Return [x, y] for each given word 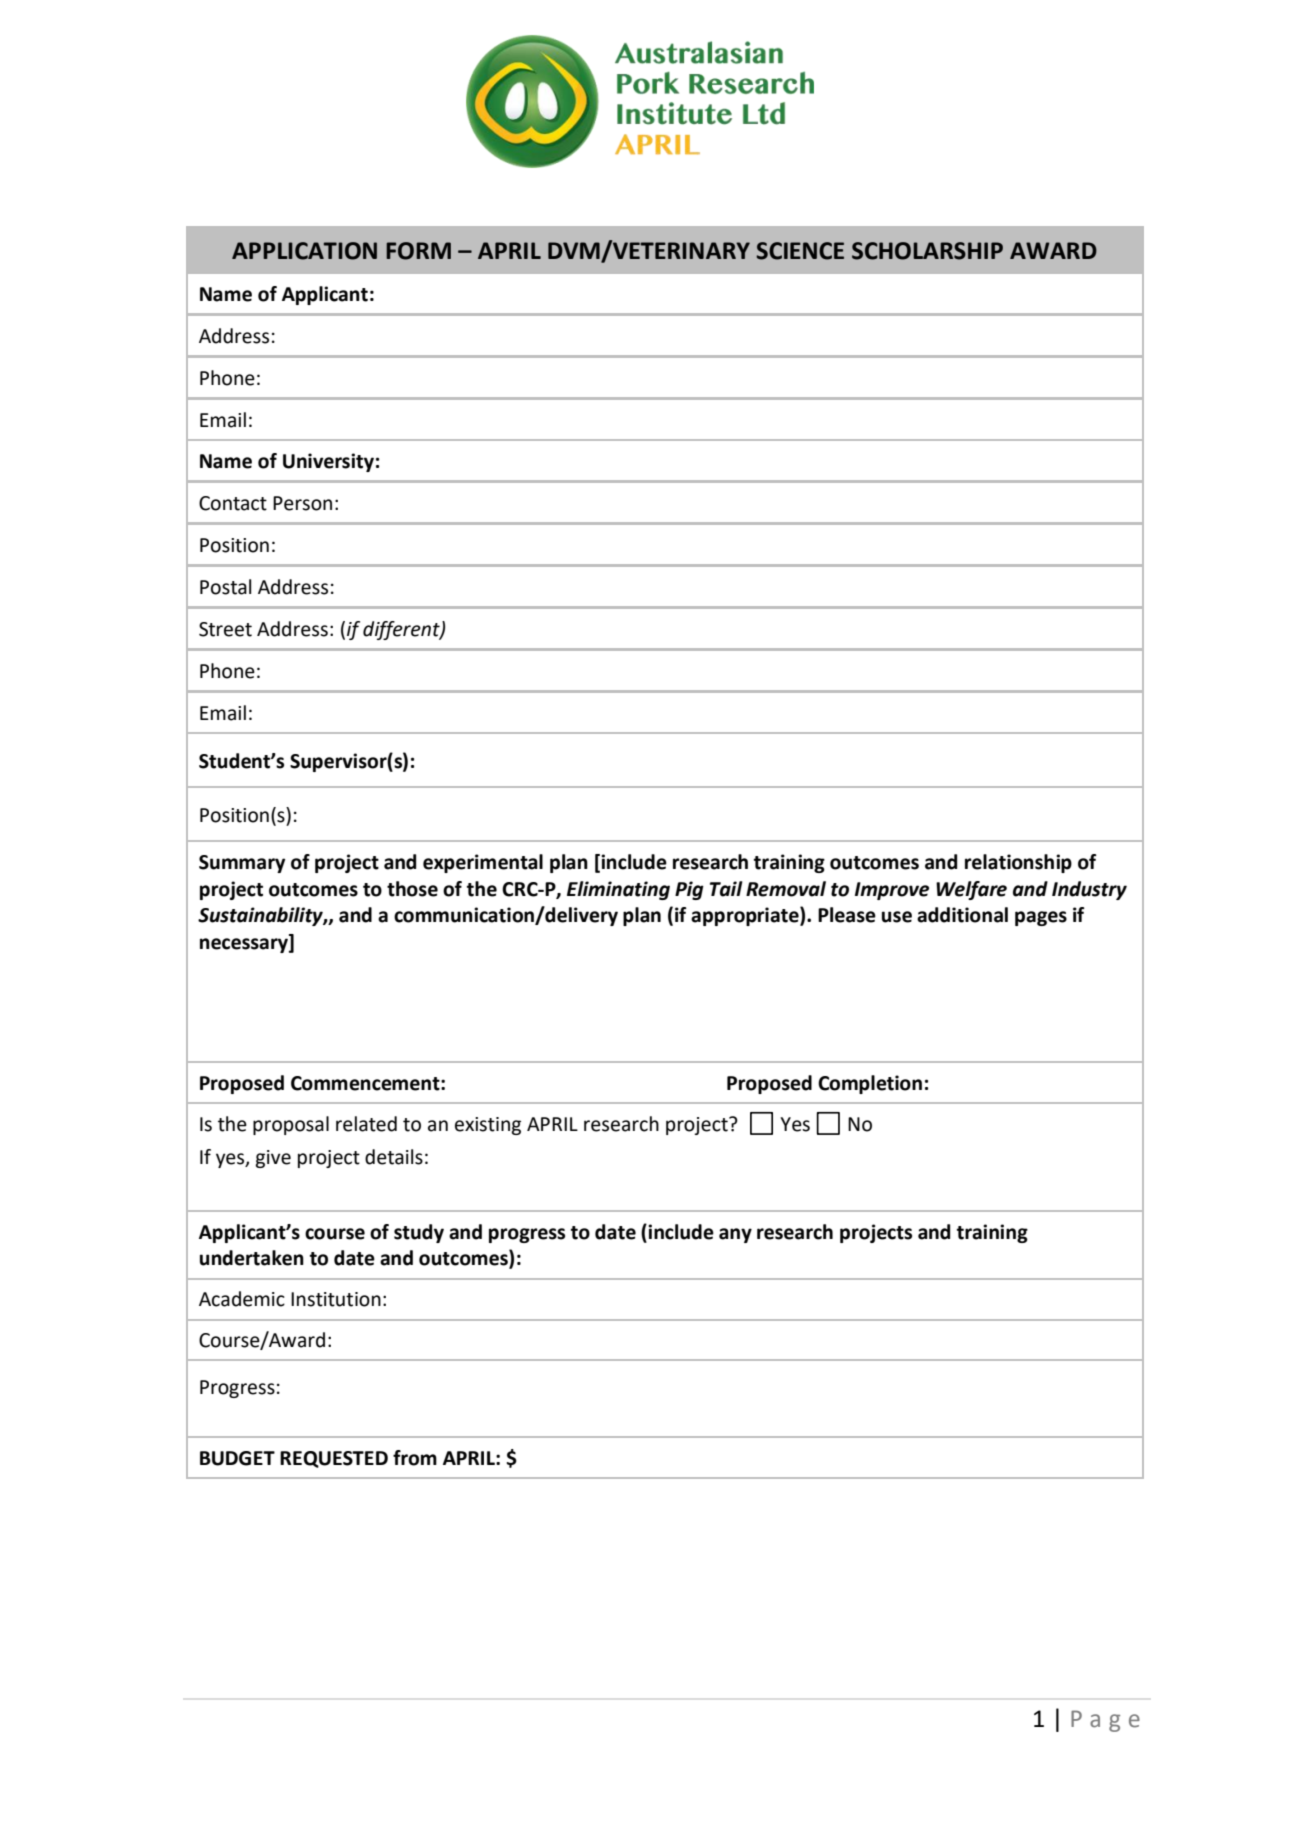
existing [488, 1126]
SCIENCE [800, 251]
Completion [870, 1084]
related [366, 1124]
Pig [689, 890]
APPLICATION [304, 251]
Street [225, 629]
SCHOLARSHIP [927, 251]
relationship [1018, 863]
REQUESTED [334, 1459]
